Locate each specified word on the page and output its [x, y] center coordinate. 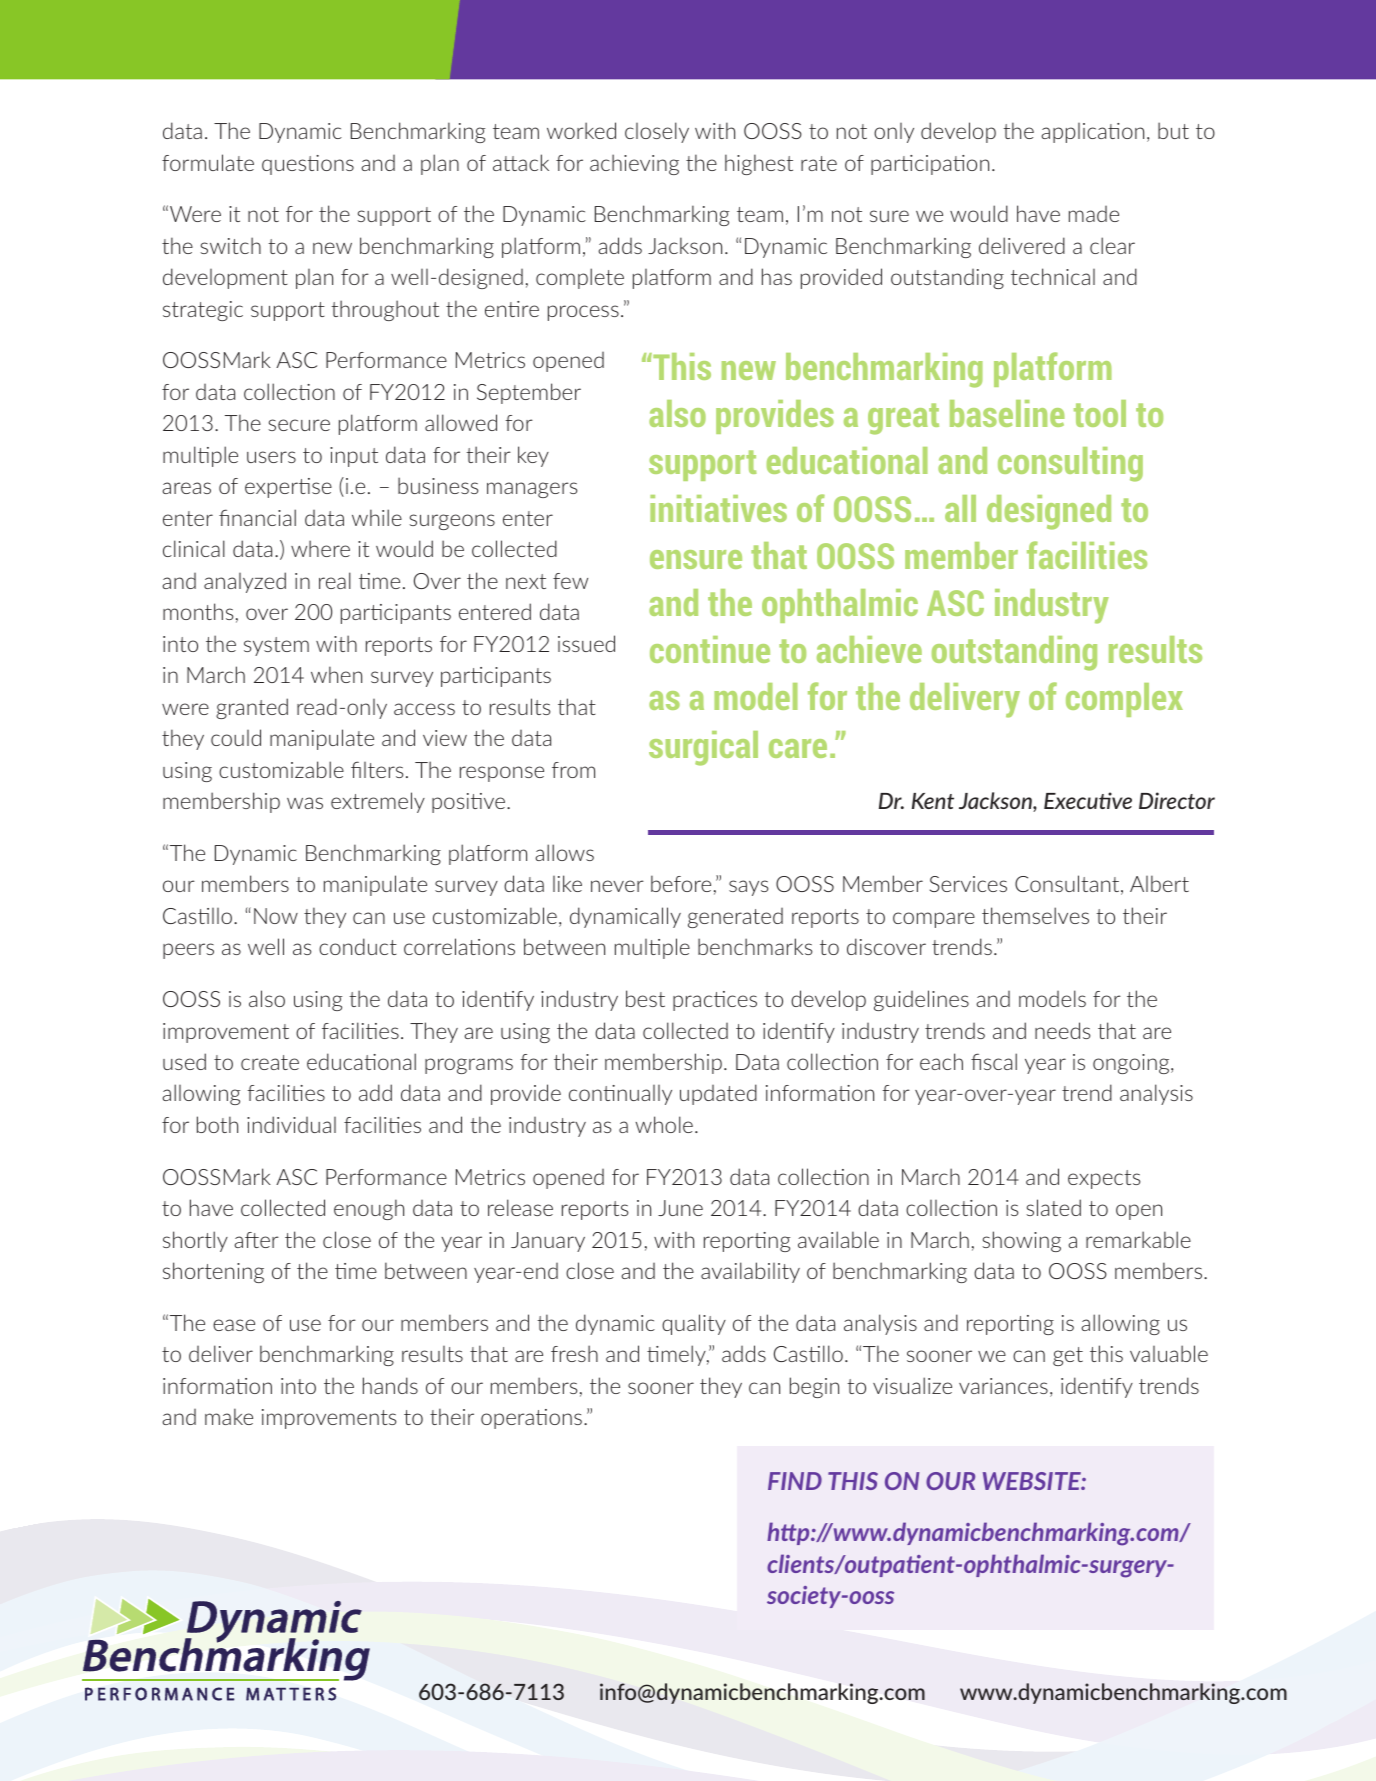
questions [308, 165]
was [305, 803]
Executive [1088, 800]
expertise [288, 488]
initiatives [718, 508]
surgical [703, 748]
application [1092, 133]
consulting [1070, 464]
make [229, 1416]
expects [1104, 1179]
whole [664, 1124]
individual [291, 1124]
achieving [634, 164]
